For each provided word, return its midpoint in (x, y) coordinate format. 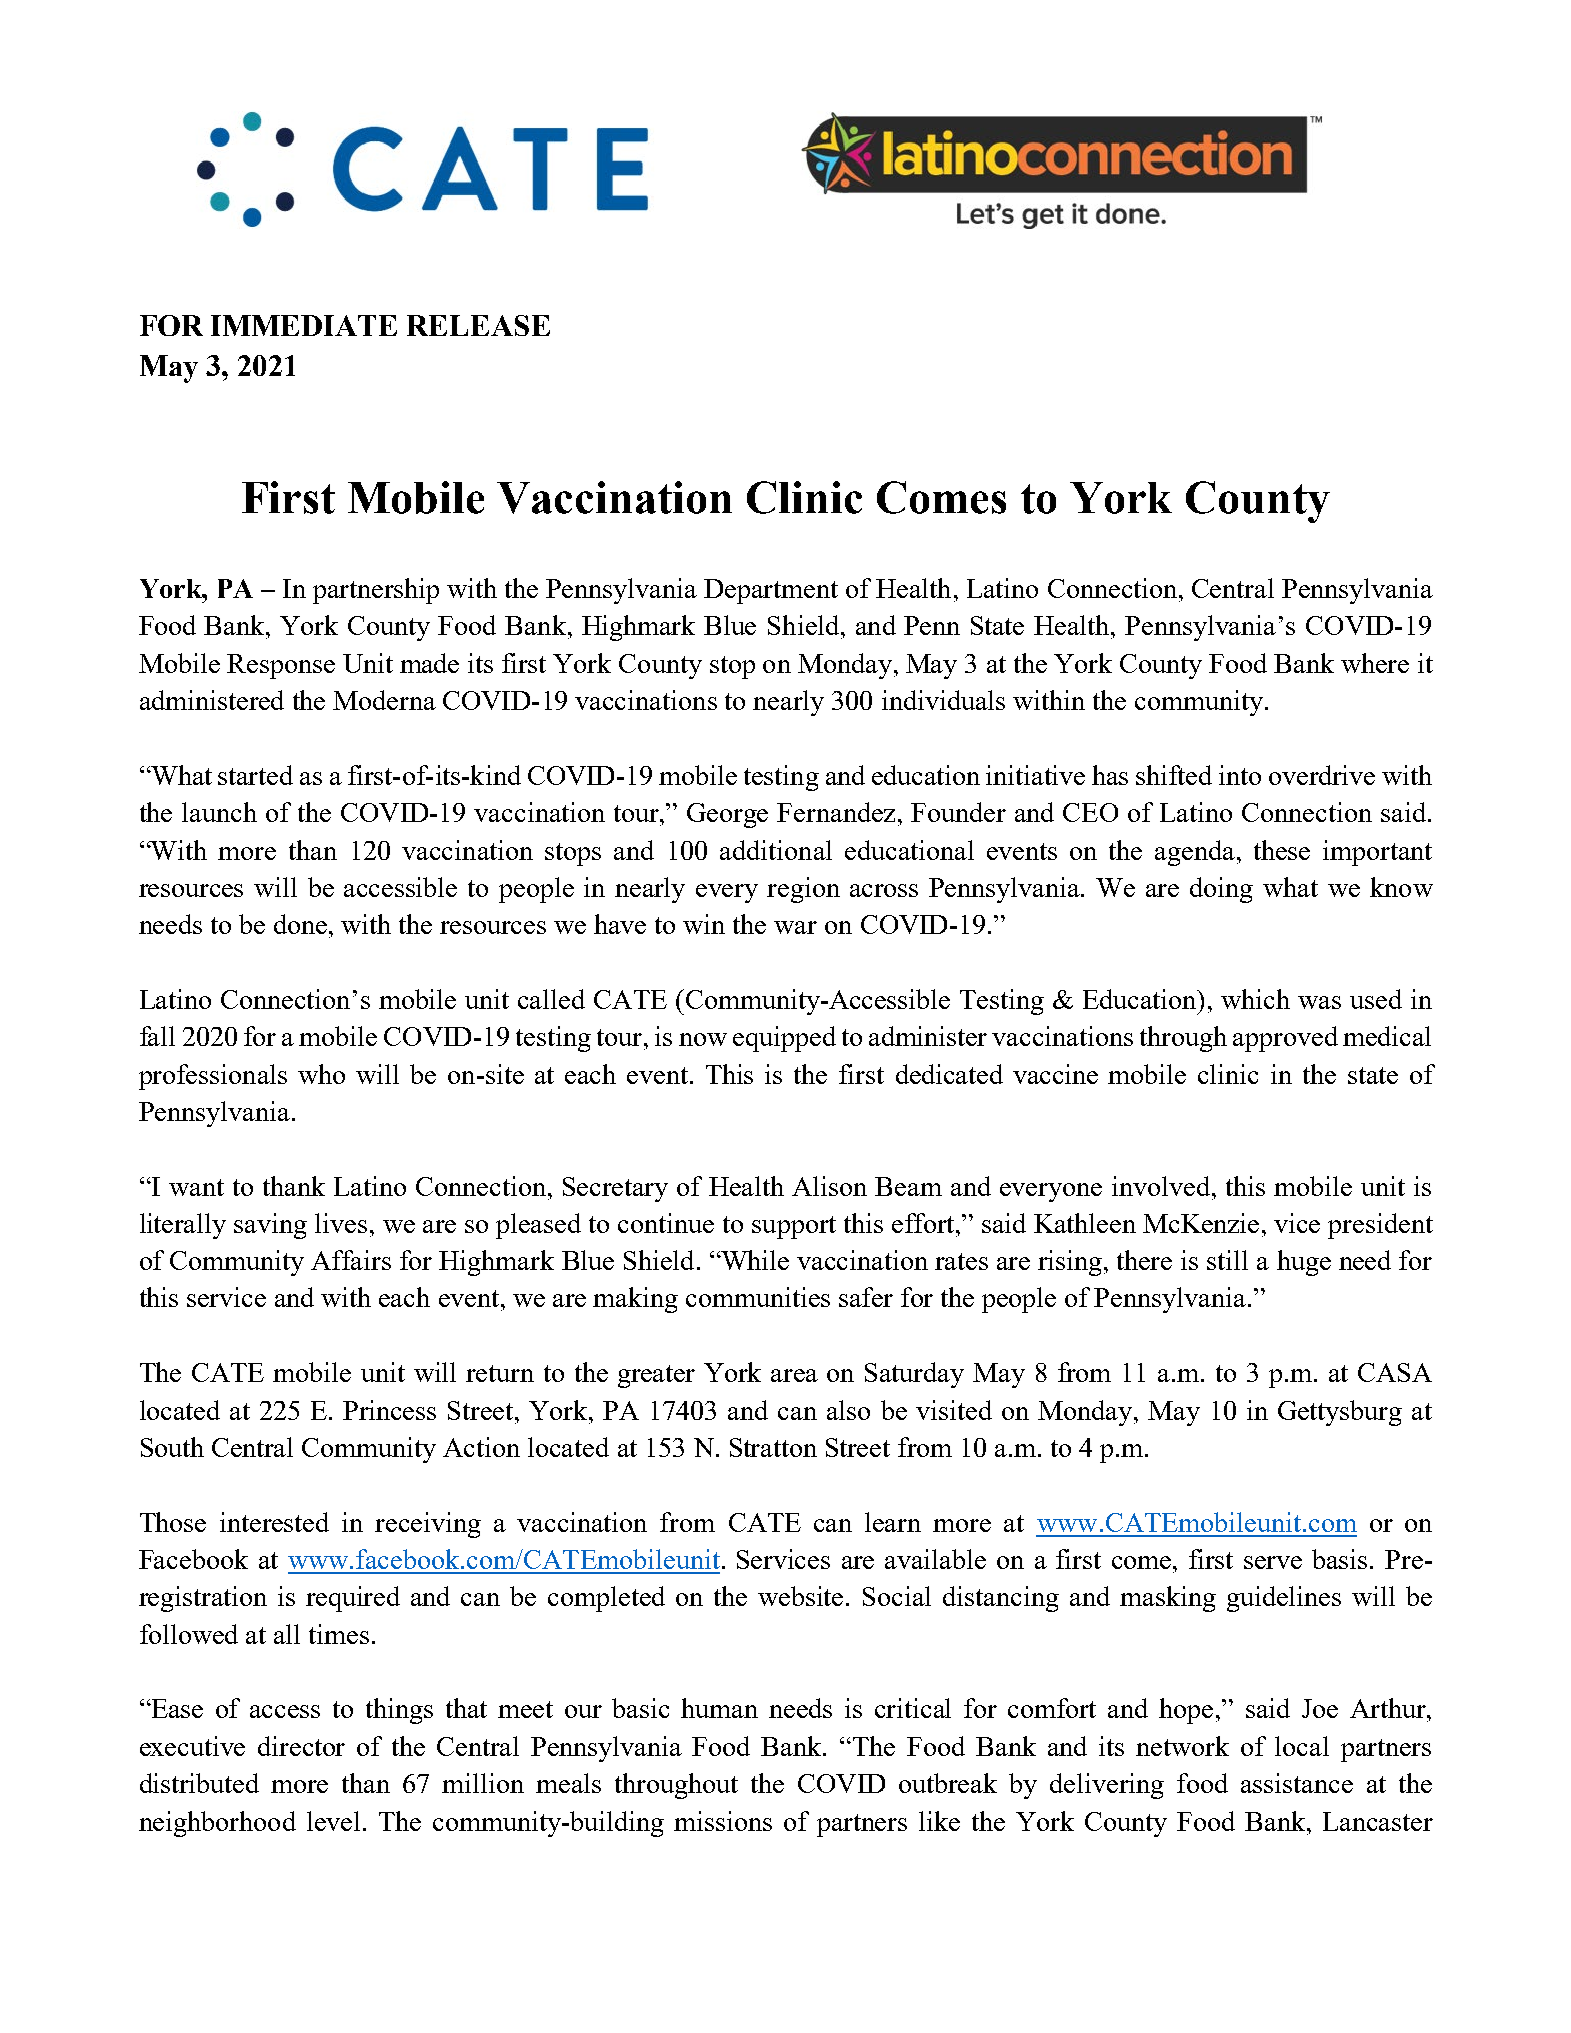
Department (771, 591)
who (321, 1074)
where (1375, 663)
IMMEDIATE (304, 325)
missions (723, 1821)
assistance (1297, 1783)
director (301, 1746)
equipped (784, 1039)
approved (1285, 1039)
